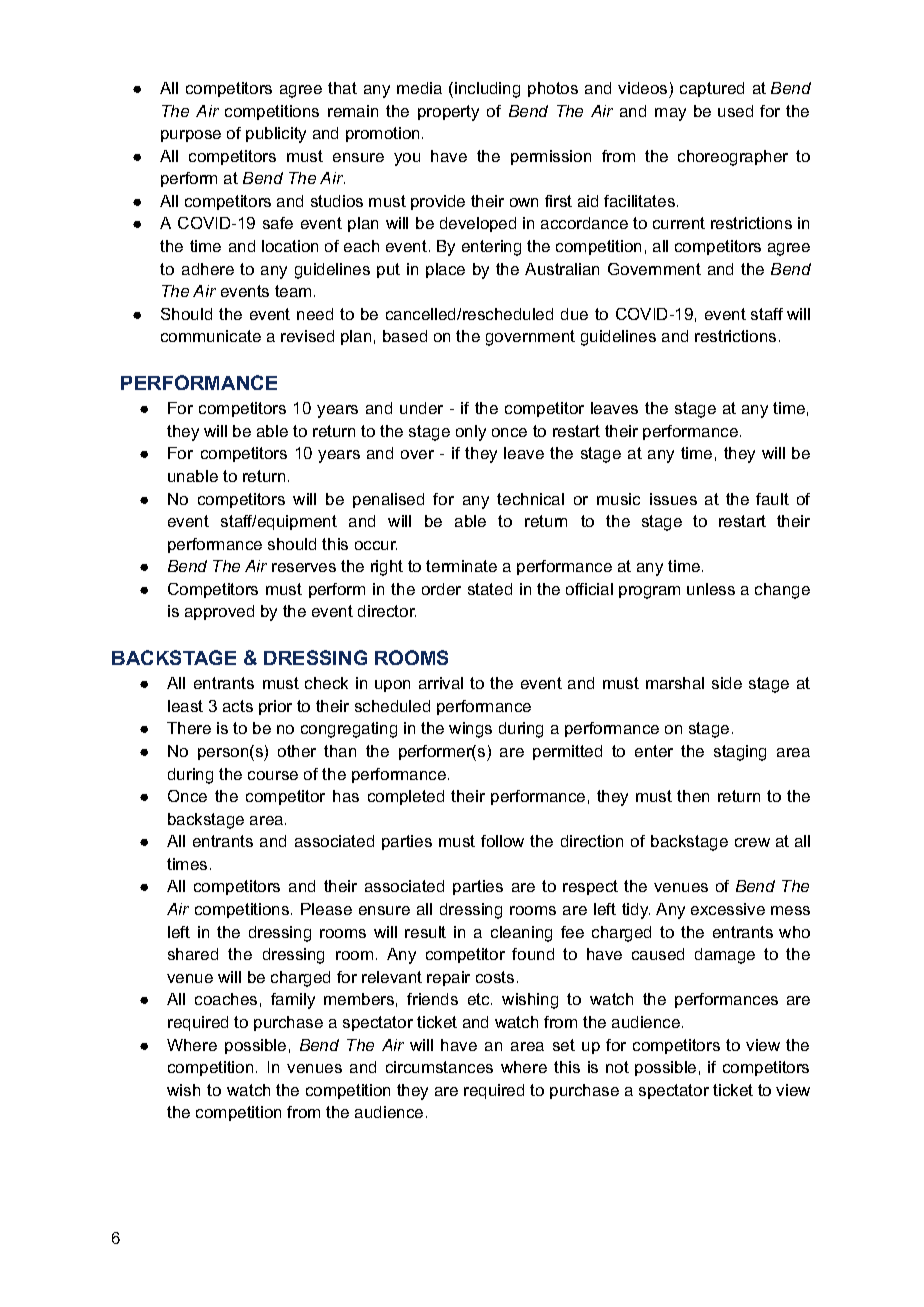  What do you see at coordinates (470, 730) in the screenshot?
I see `wings` at bounding box center [470, 730].
